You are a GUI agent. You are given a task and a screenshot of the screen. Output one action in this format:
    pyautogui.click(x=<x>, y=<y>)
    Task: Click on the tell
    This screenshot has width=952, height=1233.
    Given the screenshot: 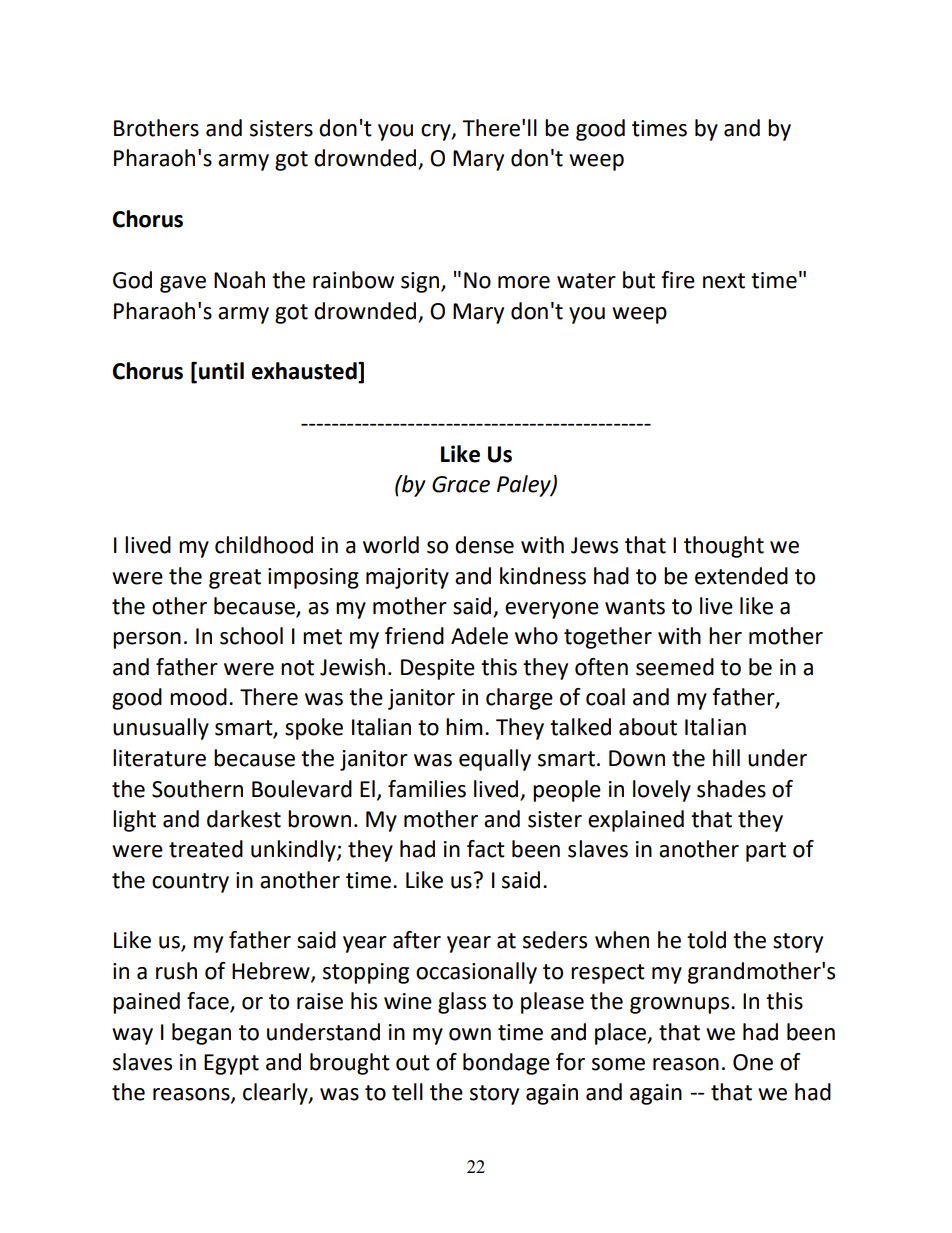 What is the action you would take?
    pyautogui.click(x=407, y=1092)
